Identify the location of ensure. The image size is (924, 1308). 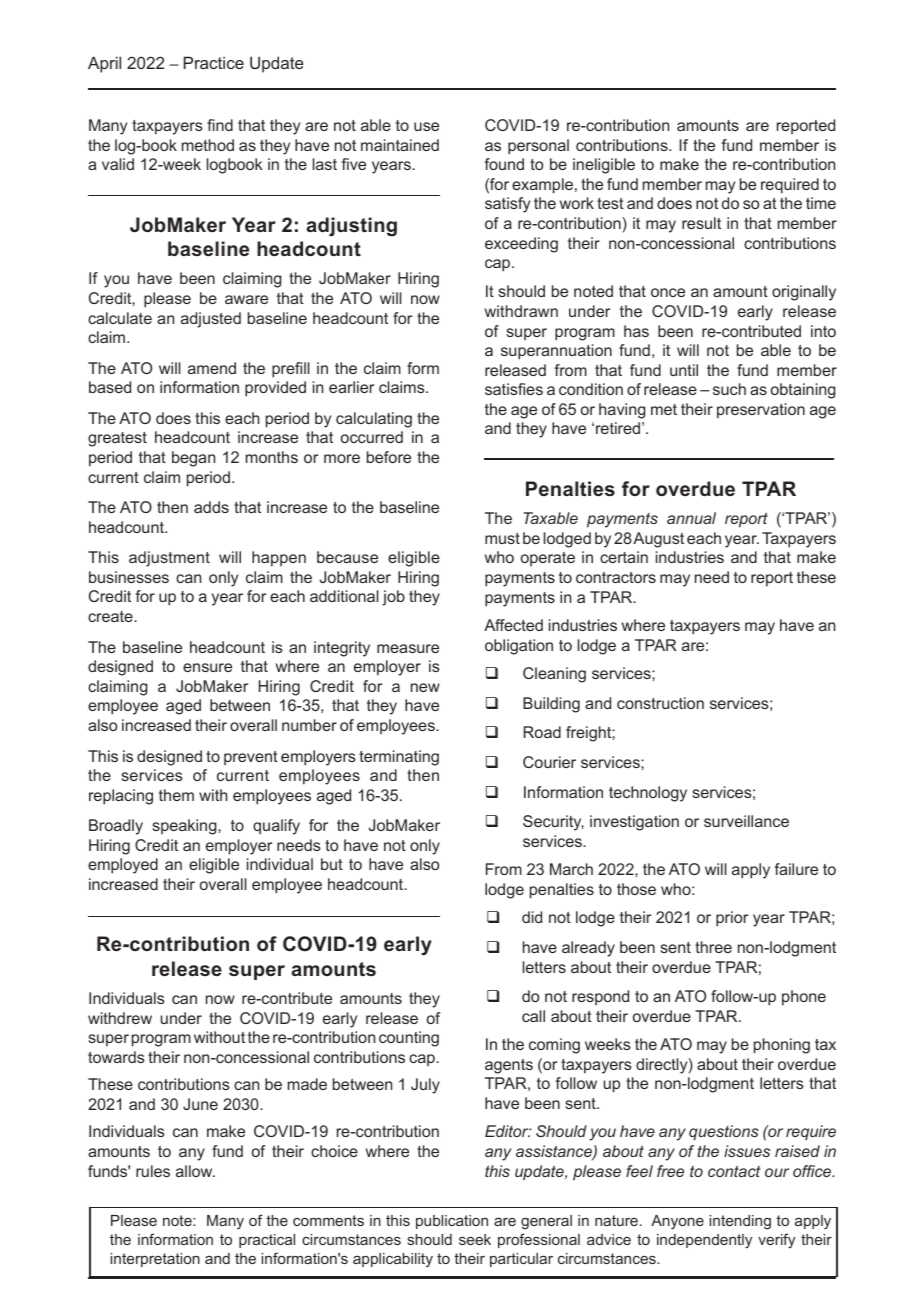
(207, 667).
